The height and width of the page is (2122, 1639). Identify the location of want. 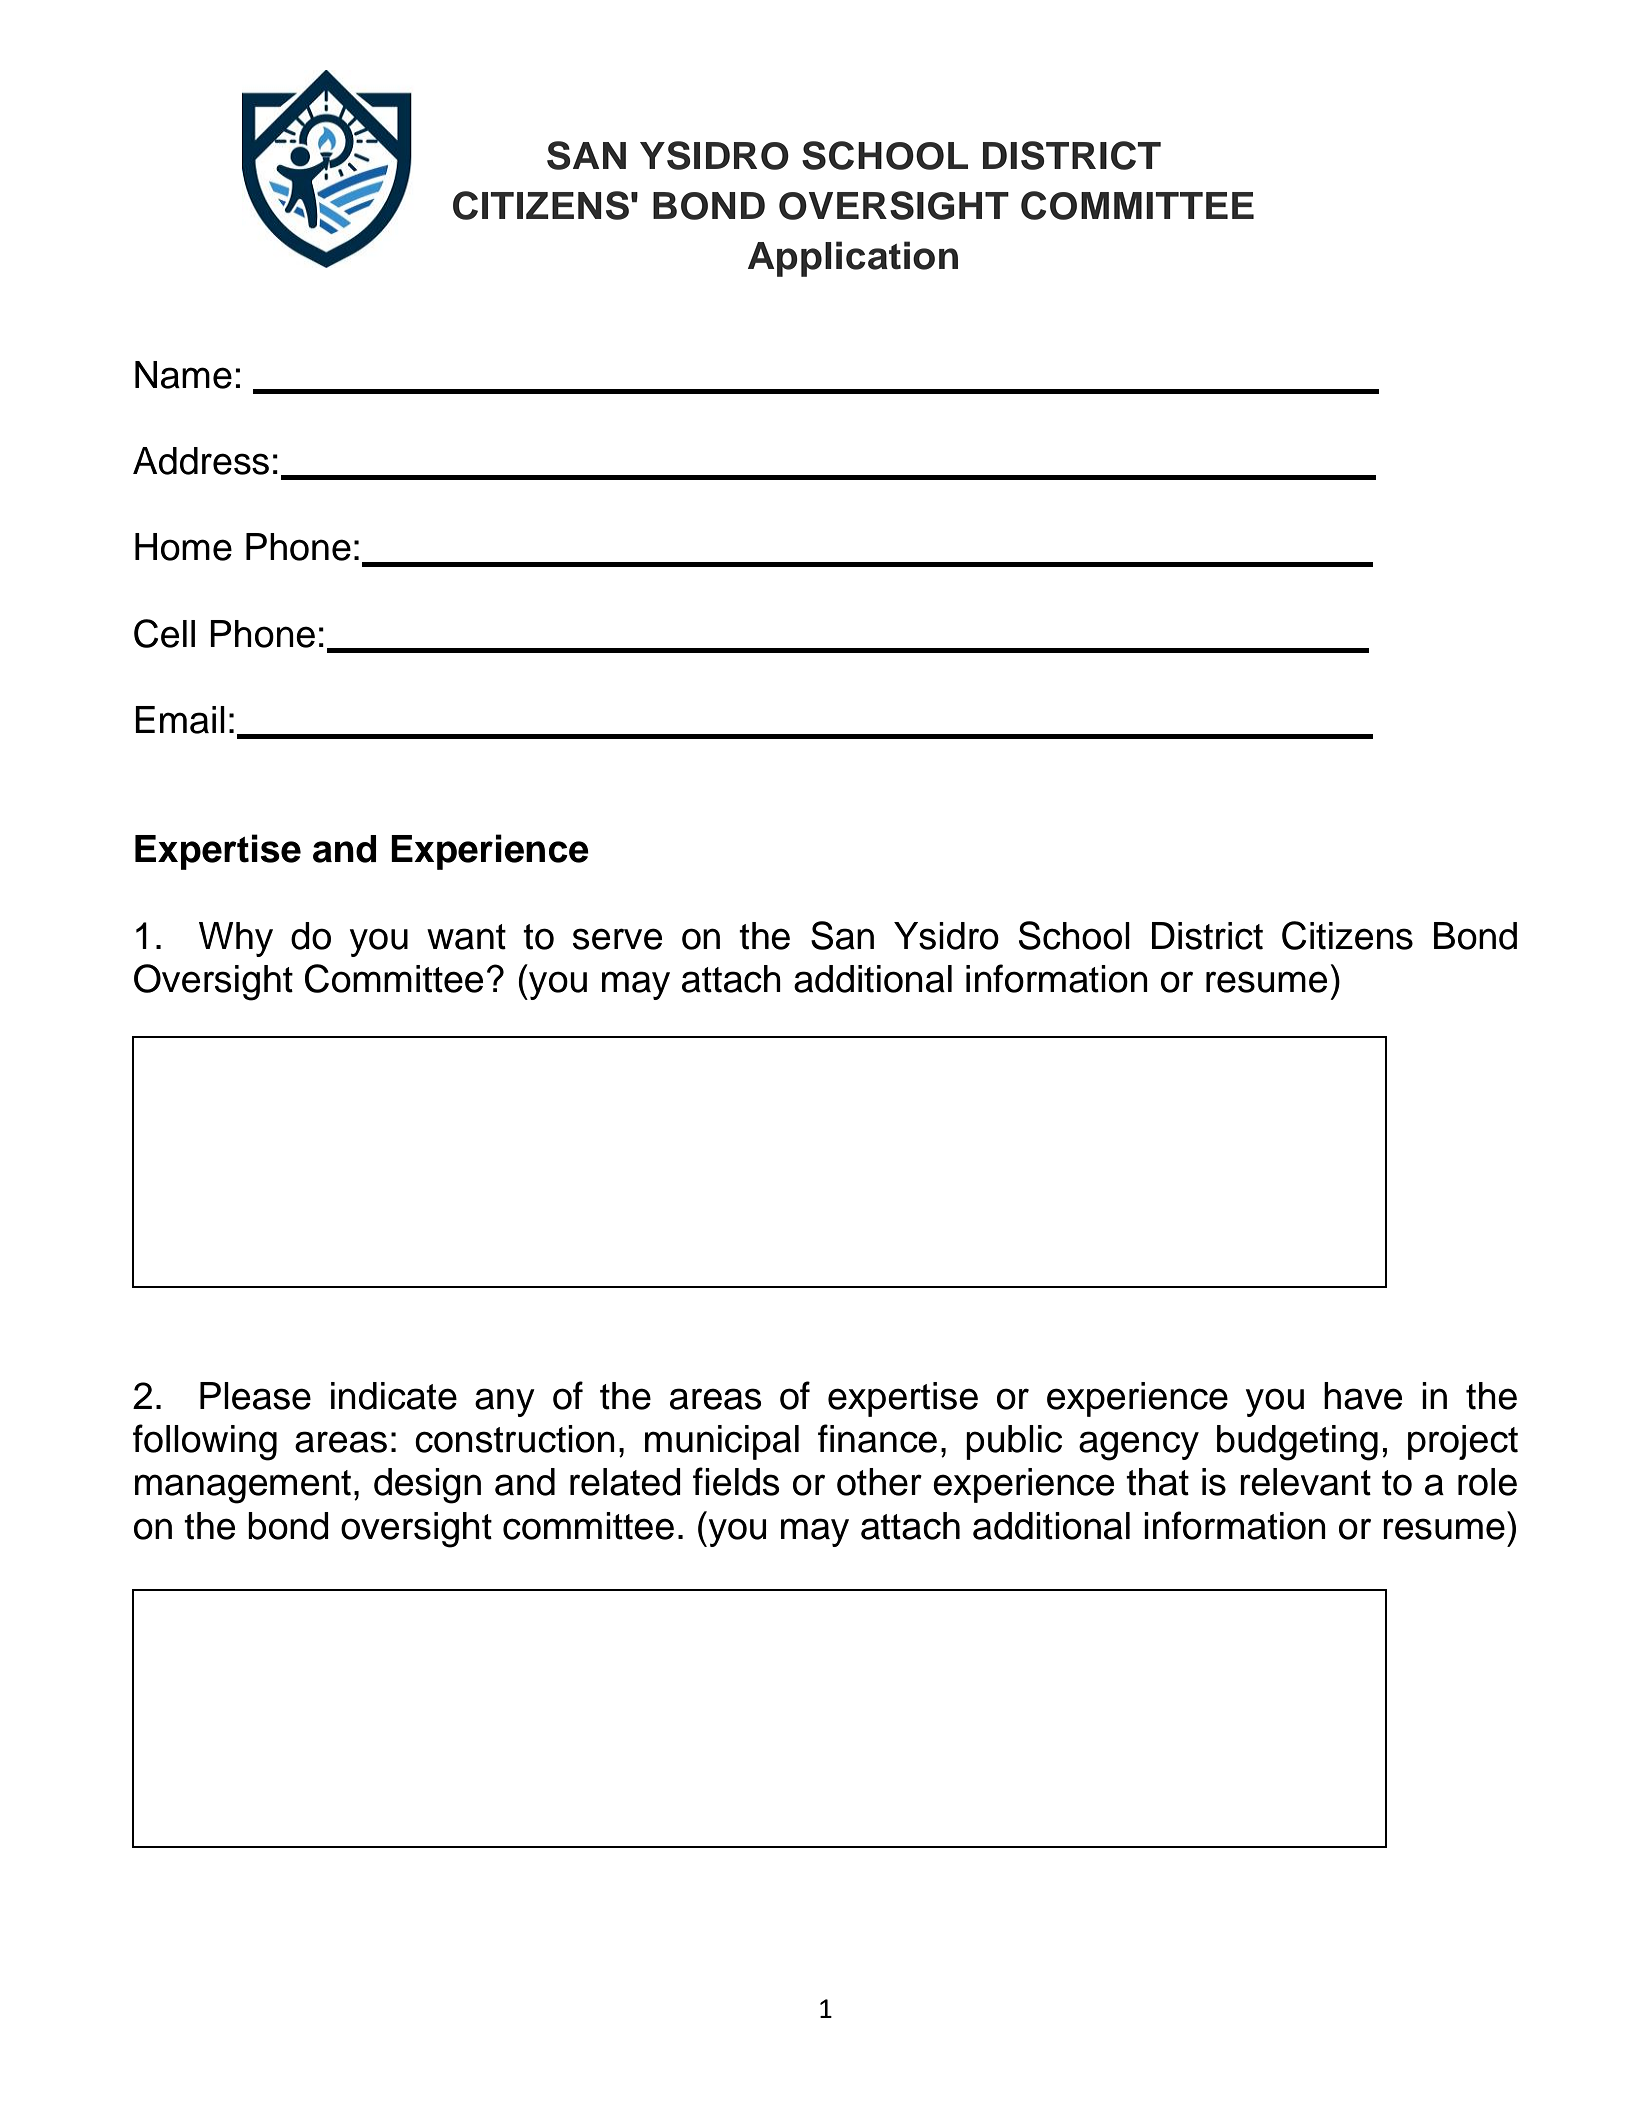
(466, 937).
